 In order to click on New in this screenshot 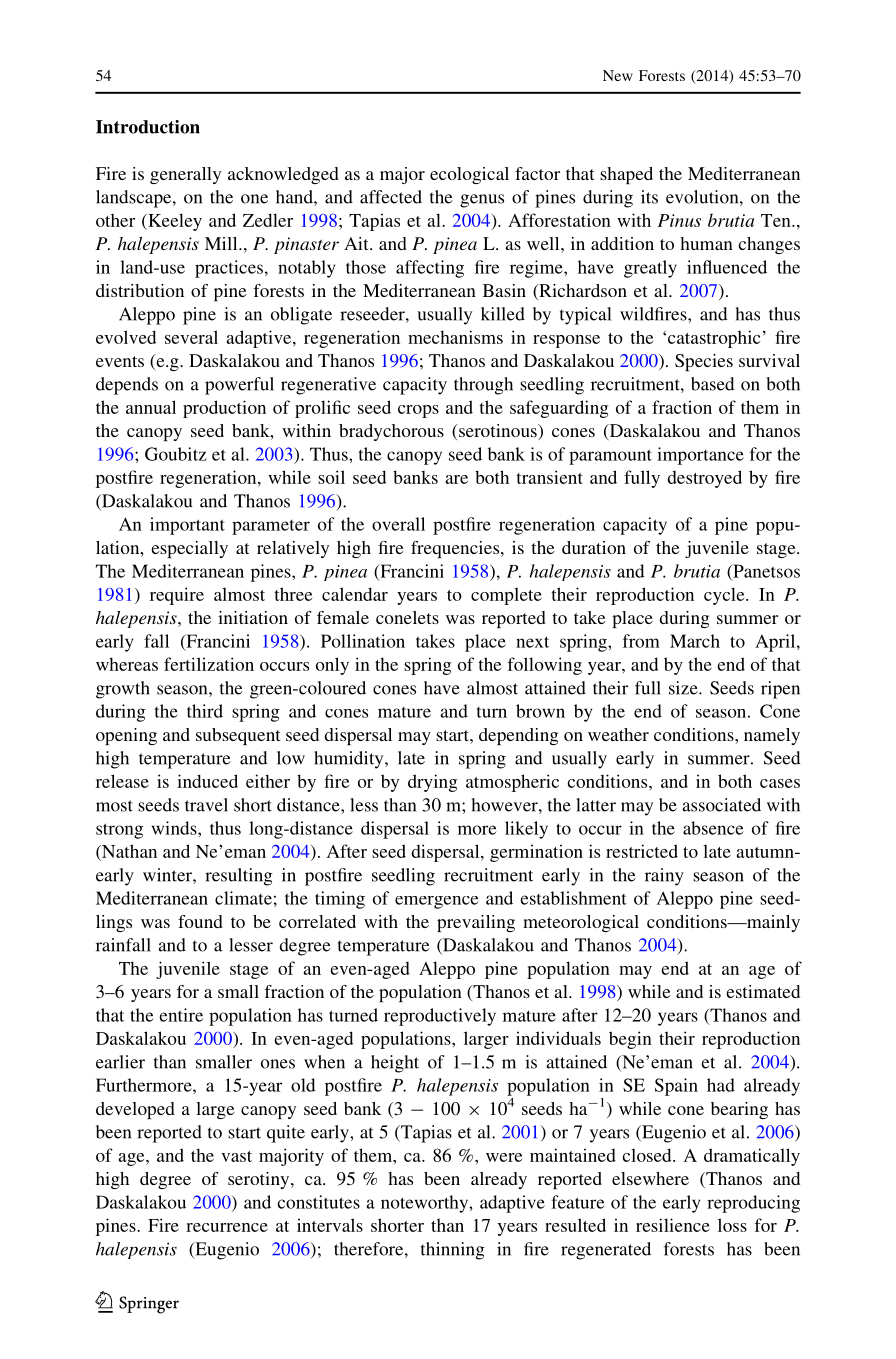, I will do `click(618, 75)`.
